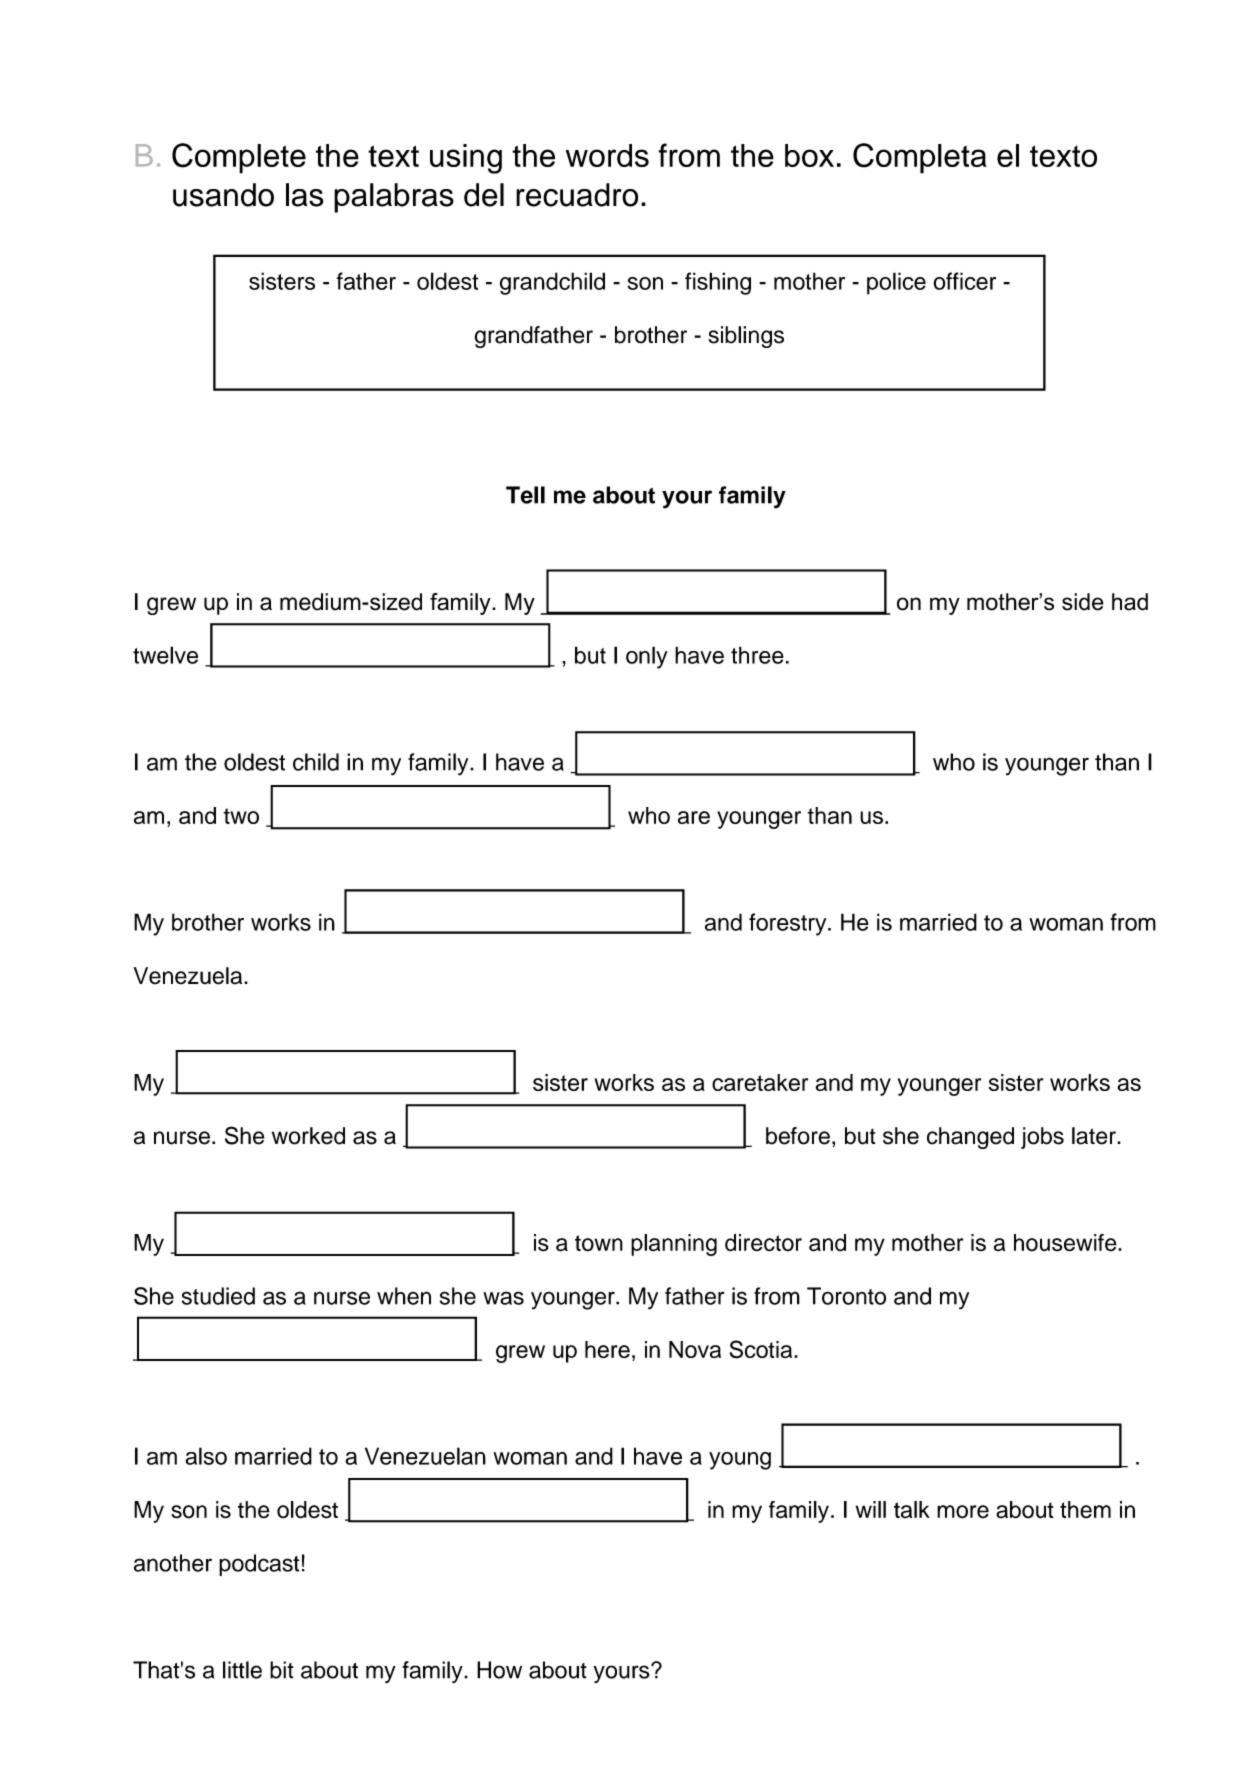 The image size is (1257, 1777). What do you see at coordinates (305, 195) in the document?
I see `las` at bounding box center [305, 195].
